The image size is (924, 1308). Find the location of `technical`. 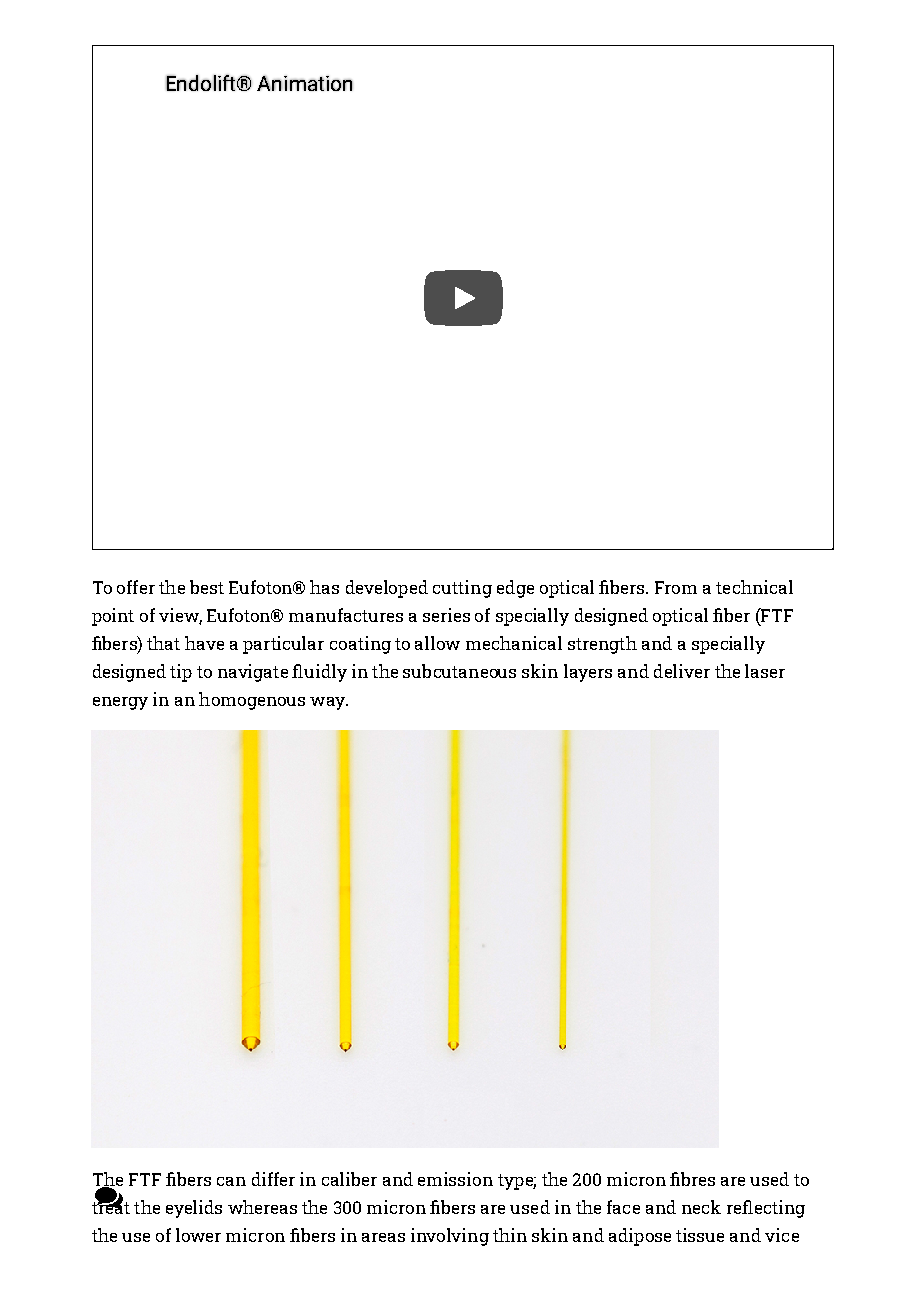

technical is located at coordinates (754, 587).
